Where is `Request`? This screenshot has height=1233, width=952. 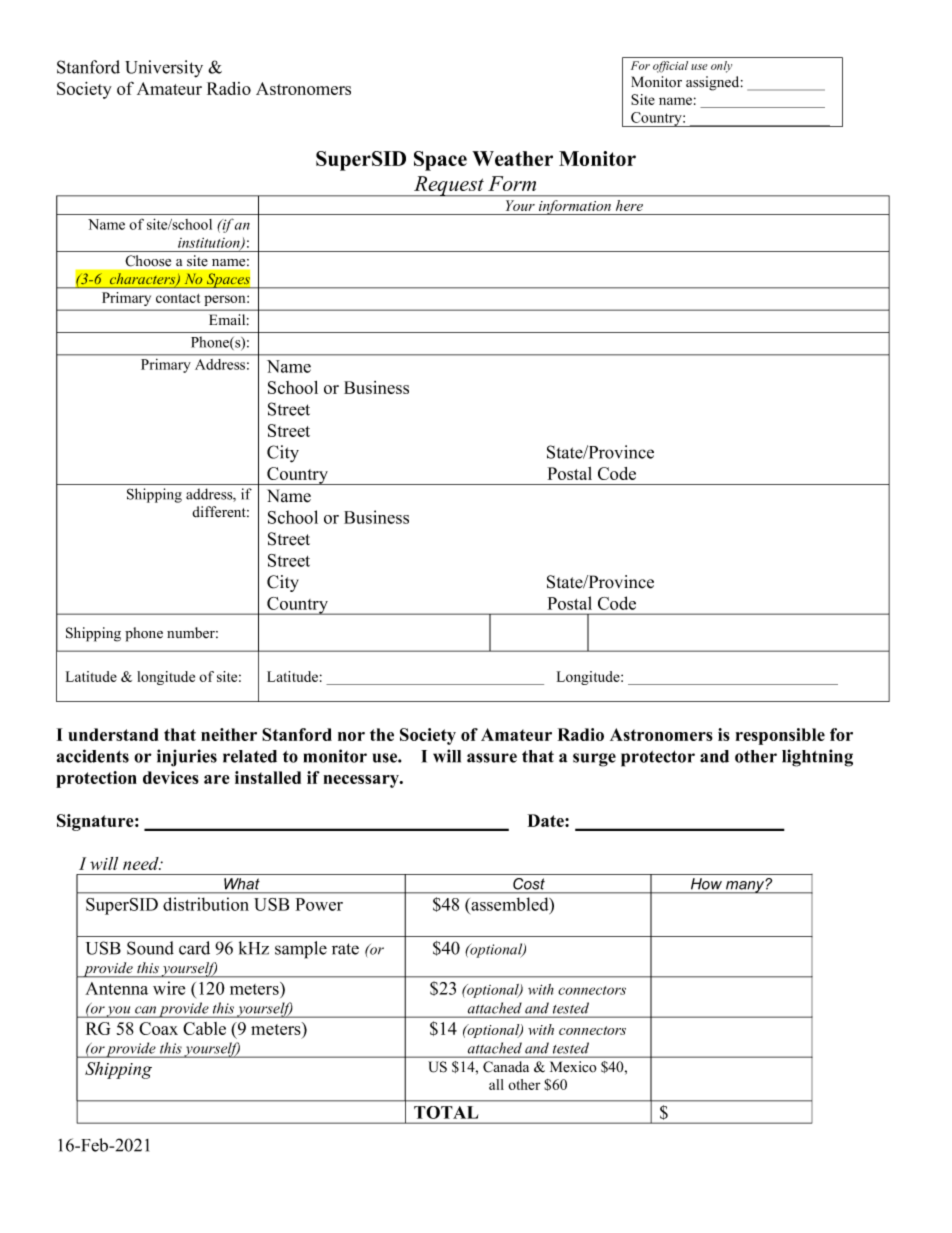 Request is located at coordinates (449, 186).
